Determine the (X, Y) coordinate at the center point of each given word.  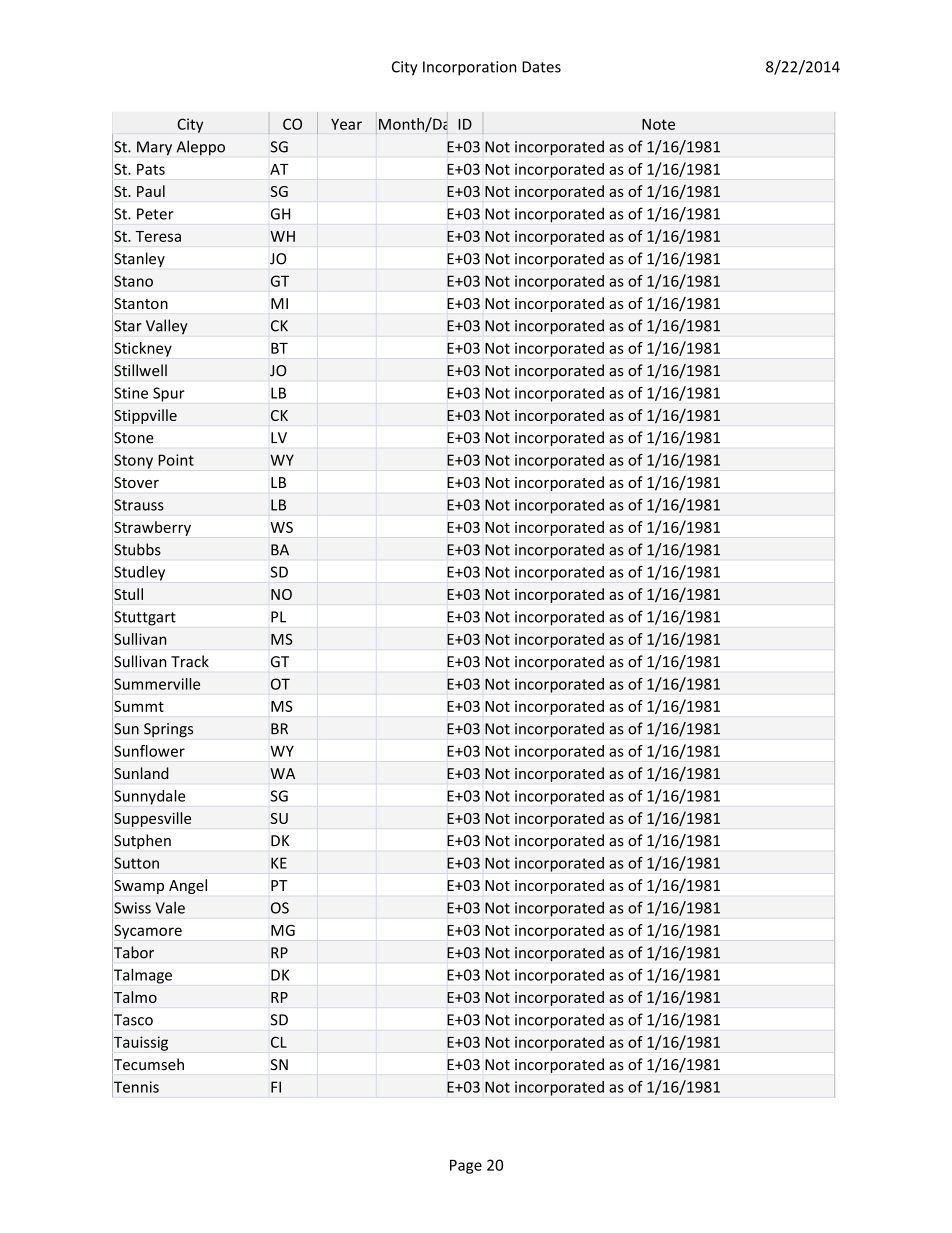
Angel (188, 886)
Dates (541, 67)
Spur (169, 394)
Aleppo (201, 148)
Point (176, 460)
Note (658, 124)
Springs (168, 730)
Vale (170, 907)
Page (466, 1166)
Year (346, 124)
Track (190, 661)
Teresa (158, 236)
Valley (167, 327)
